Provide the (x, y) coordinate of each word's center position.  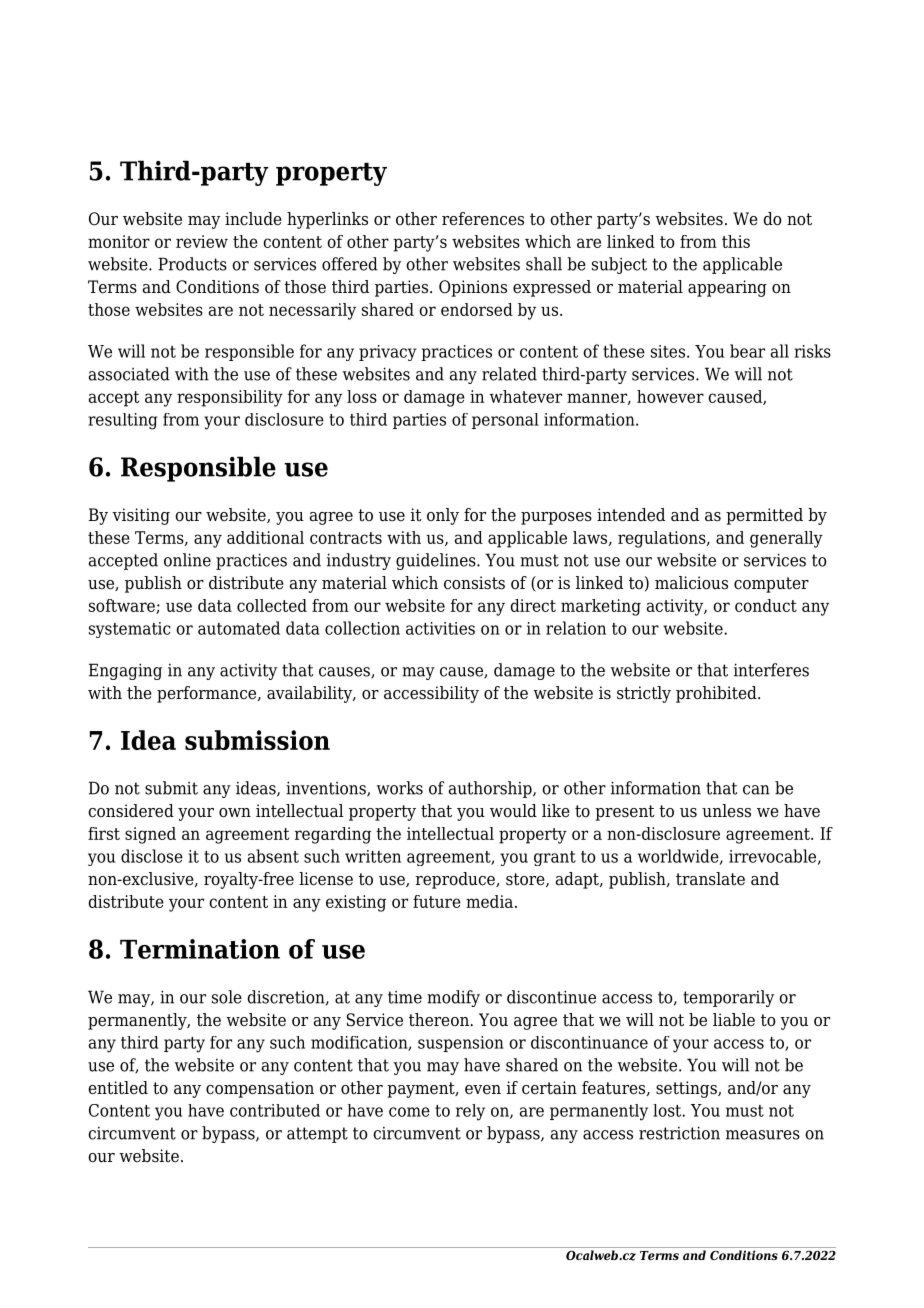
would (513, 811)
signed (150, 835)
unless (726, 811)
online (187, 560)
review (202, 241)
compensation (260, 1089)
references (483, 219)
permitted (764, 516)
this (736, 241)
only (443, 516)
